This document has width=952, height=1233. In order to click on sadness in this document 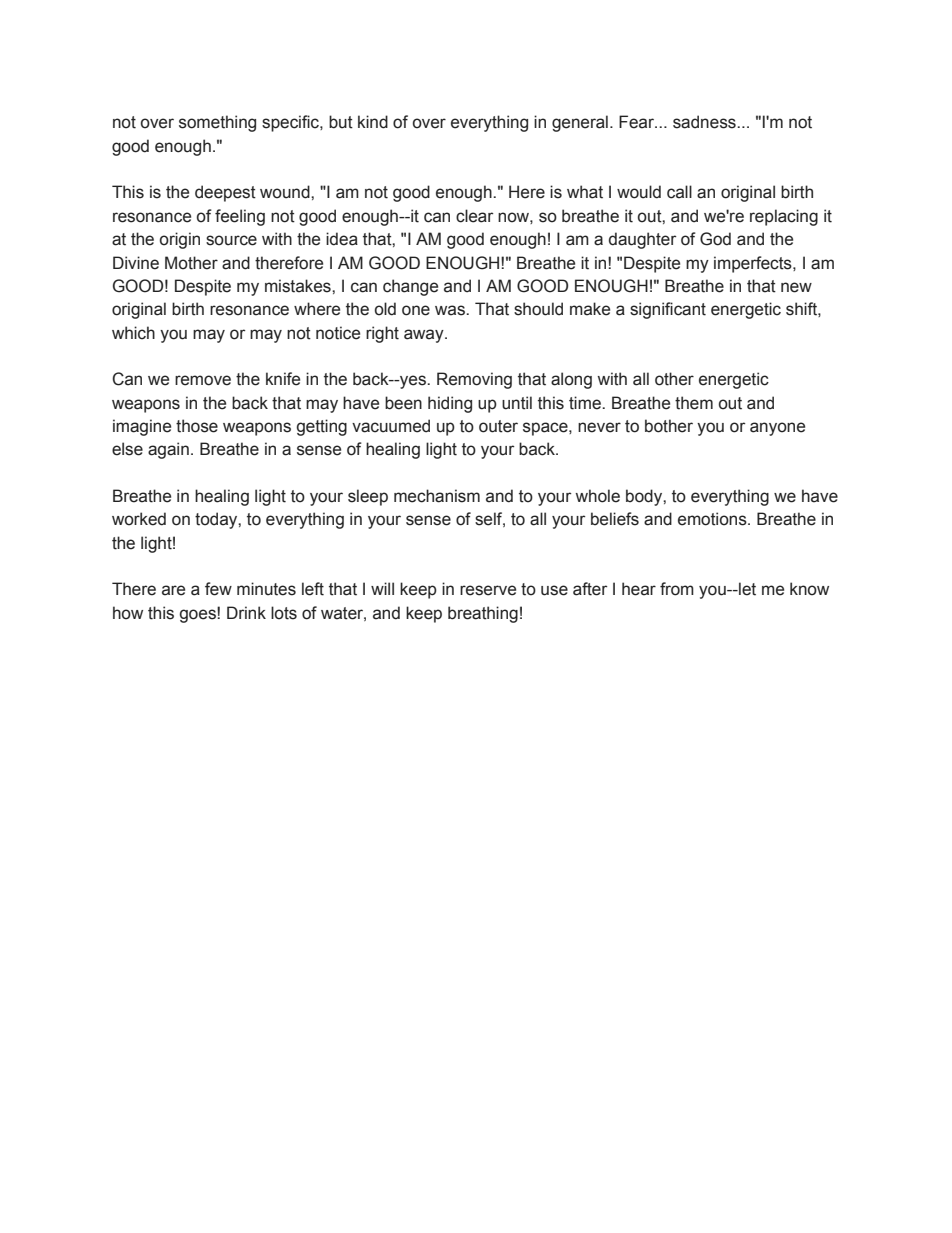, I will do `click(705, 122)`.
